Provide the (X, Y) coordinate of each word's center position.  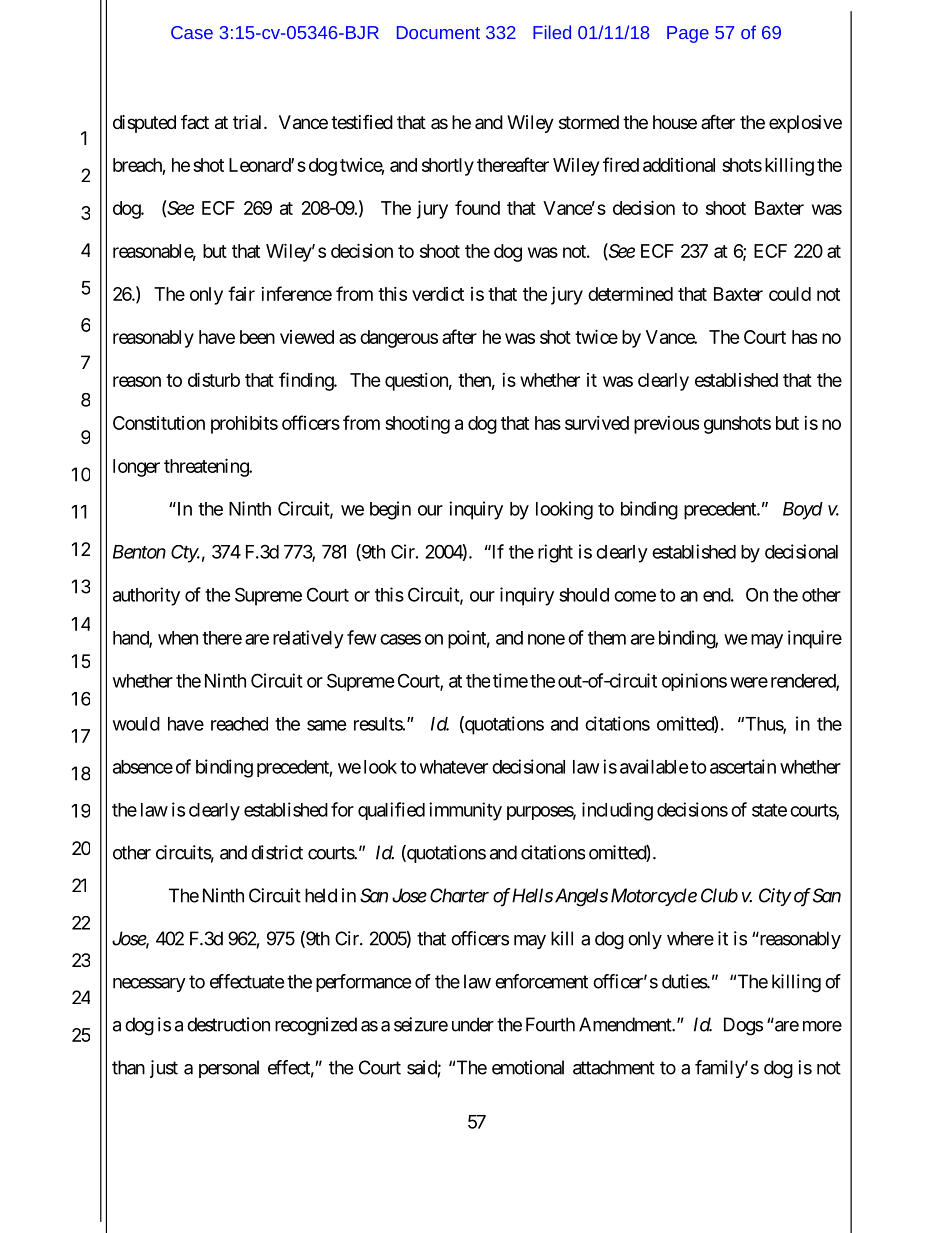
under (473, 1024)
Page (688, 34)
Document (438, 32)
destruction (228, 1024)
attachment (614, 1067)
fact (195, 122)
